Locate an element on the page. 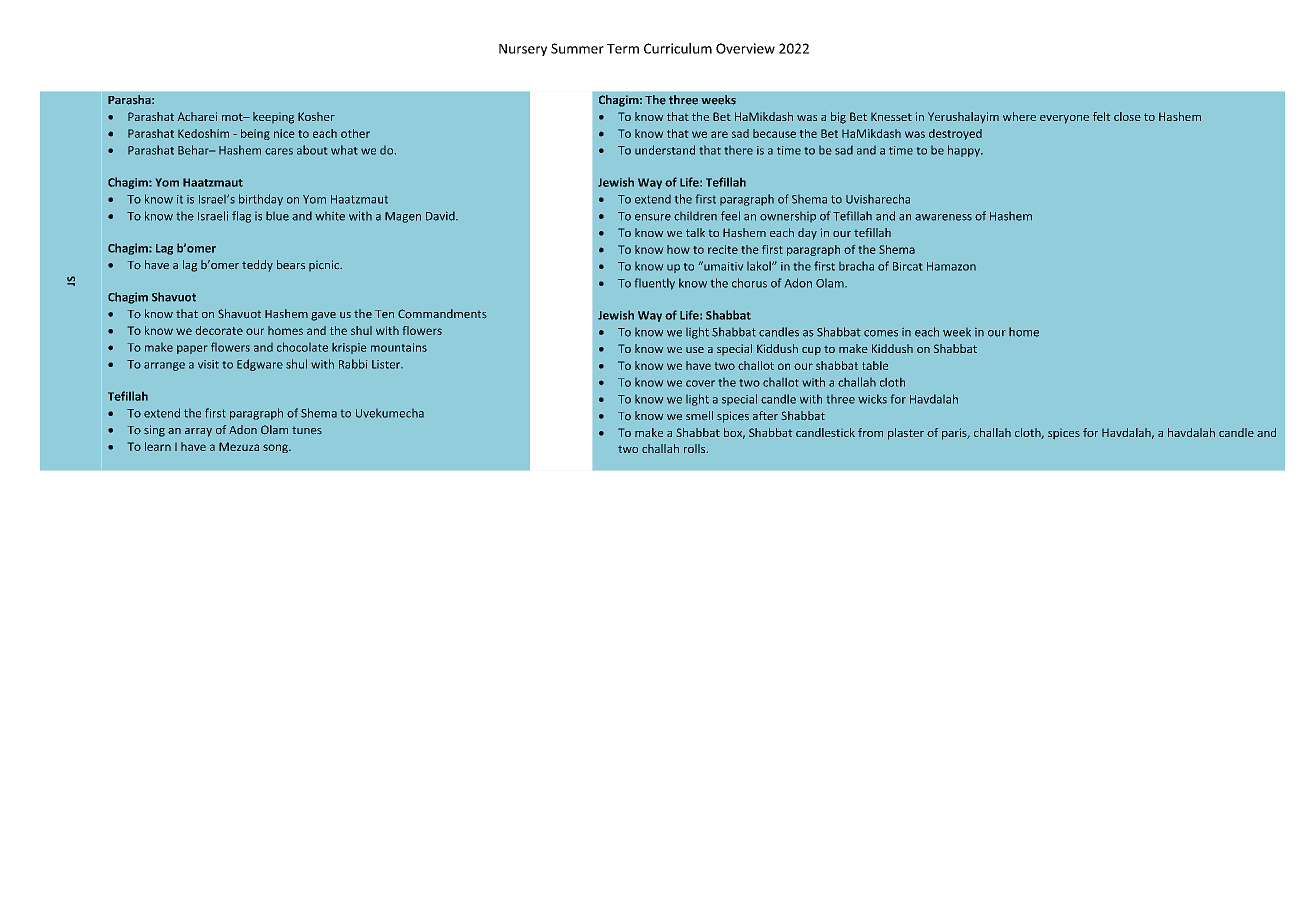  understand is located at coordinates (665, 150).
